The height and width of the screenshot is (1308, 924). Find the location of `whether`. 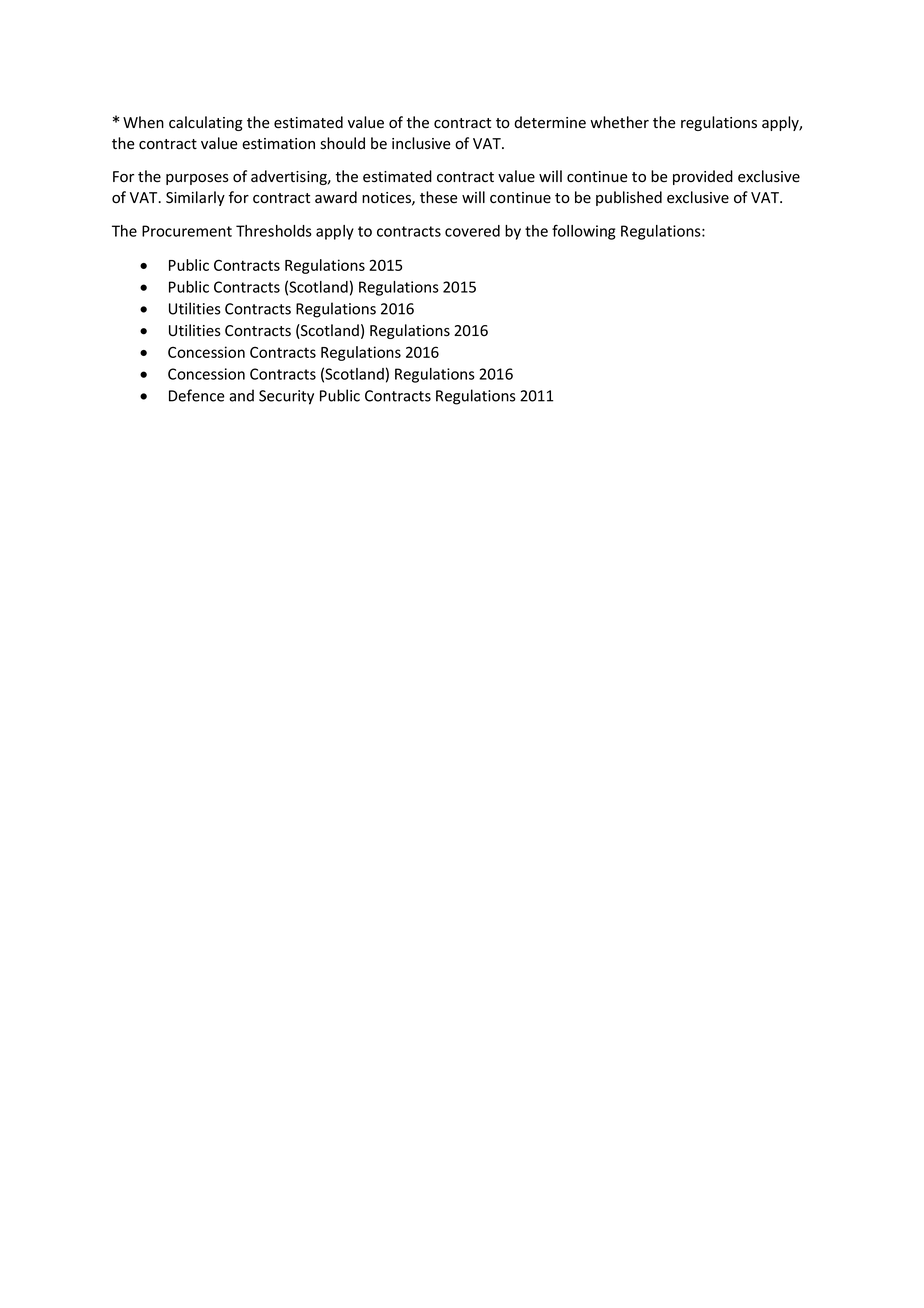

whether is located at coordinates (619, 122).
